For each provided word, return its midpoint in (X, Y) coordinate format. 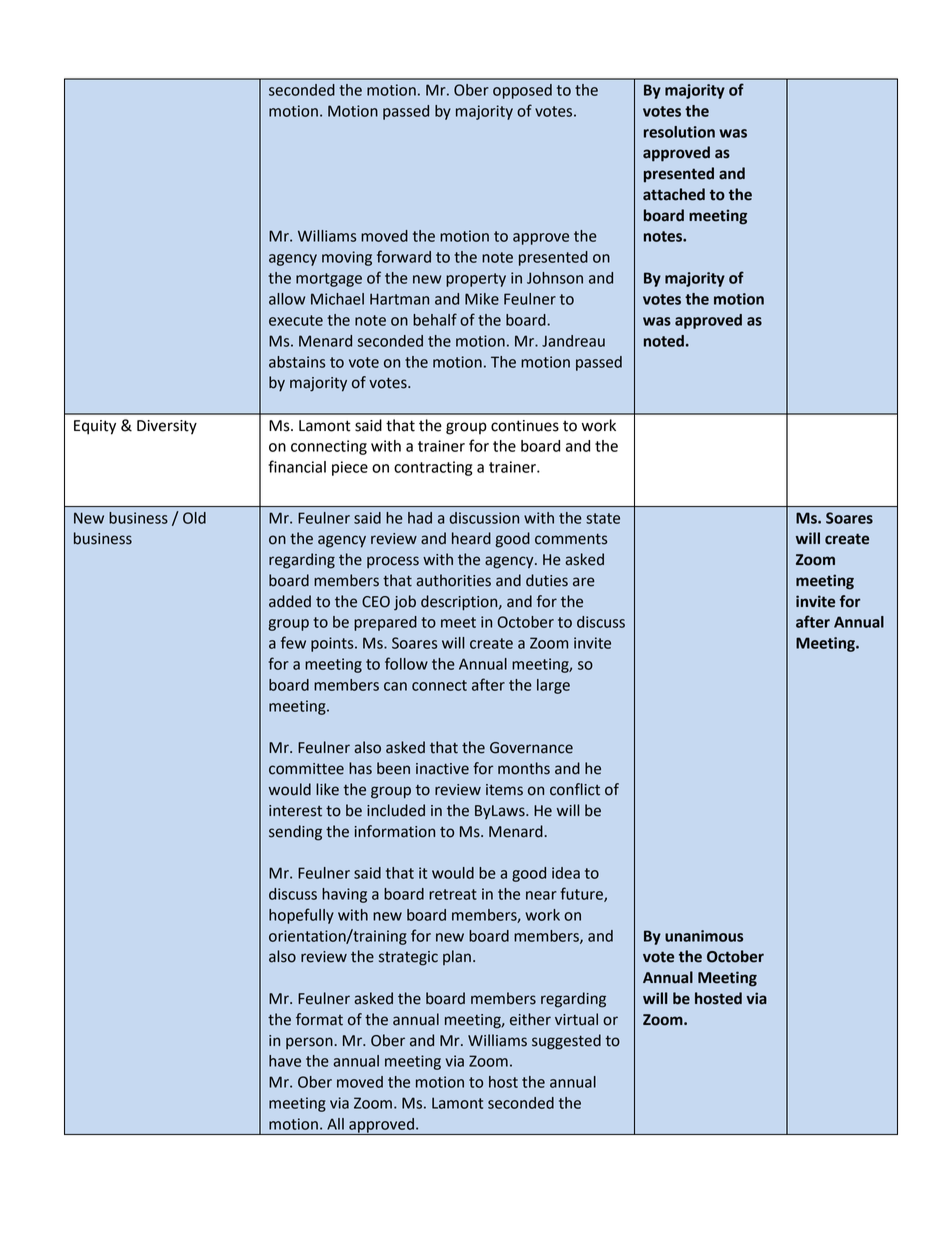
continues (525, 426)
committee (306, 769)
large (553, 686)
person (309, 1043)
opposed (522, 91)
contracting (433, 468)
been (393, 768)
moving (347, 258)
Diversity (167, 427)
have (285, 1061)
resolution (679, 132)
